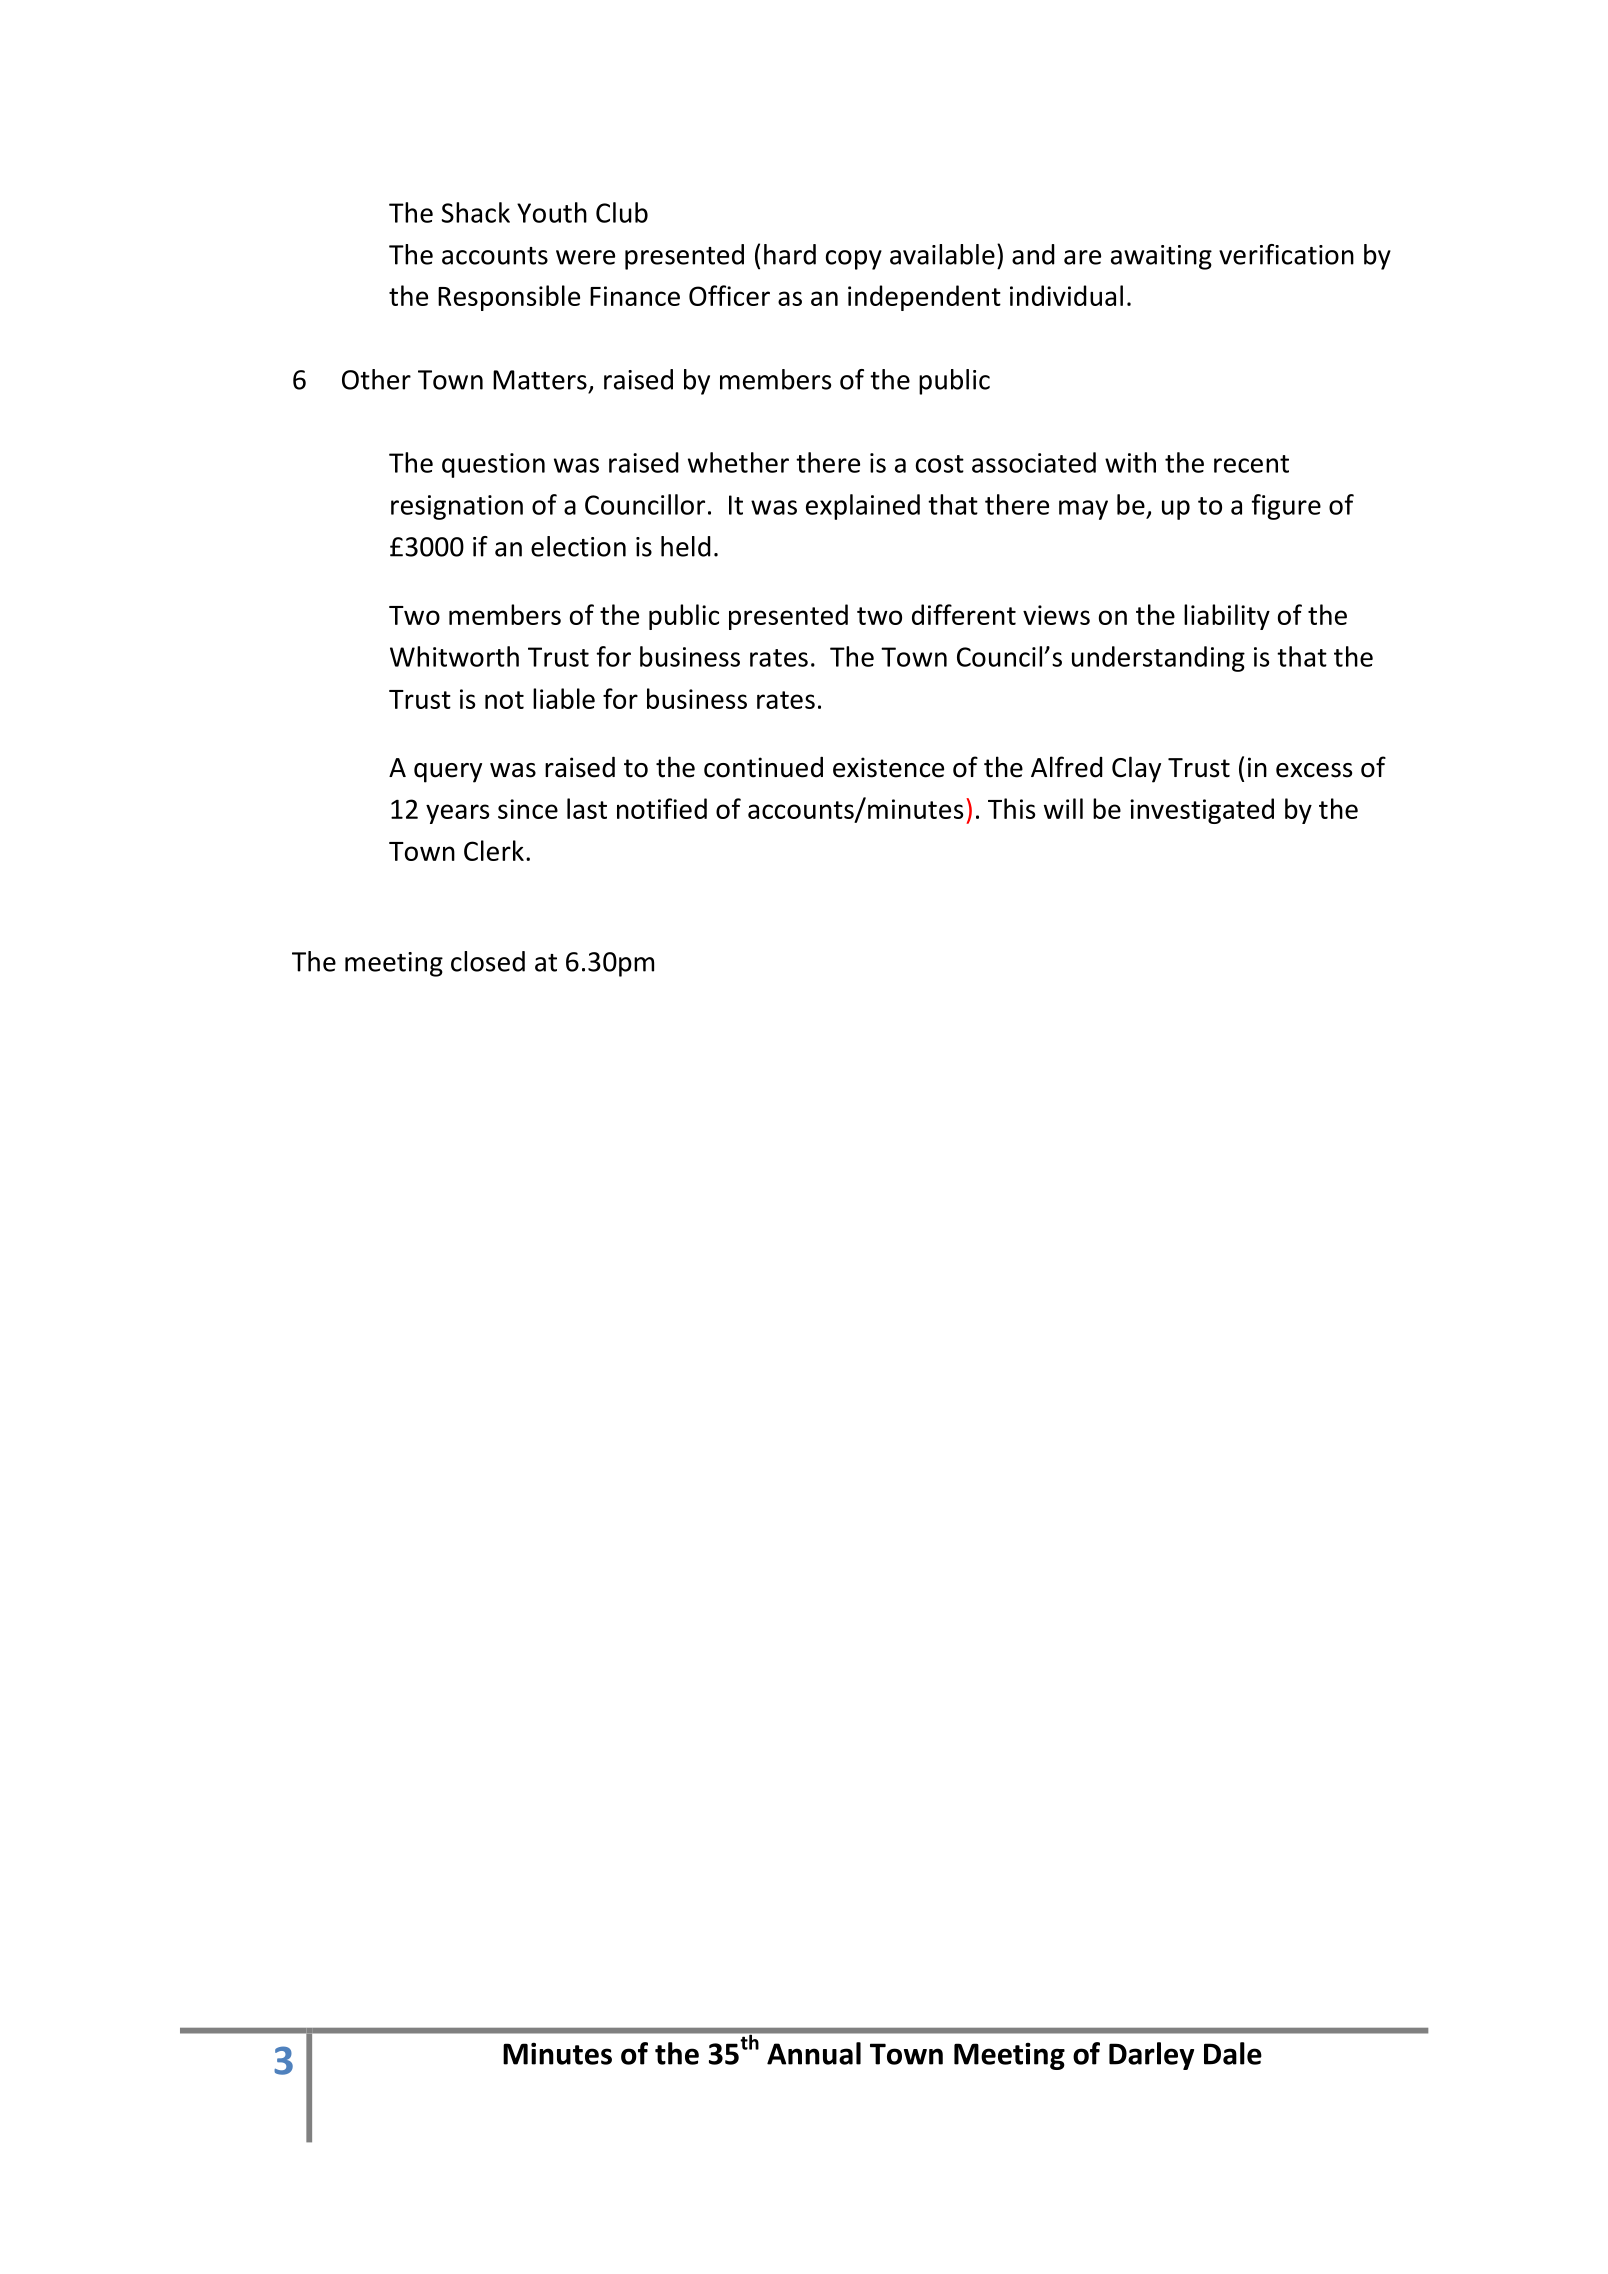 The image size is (1608, 2274). Describe the element at coordinates (1011, 808) in the page. I see `This` at that location.
